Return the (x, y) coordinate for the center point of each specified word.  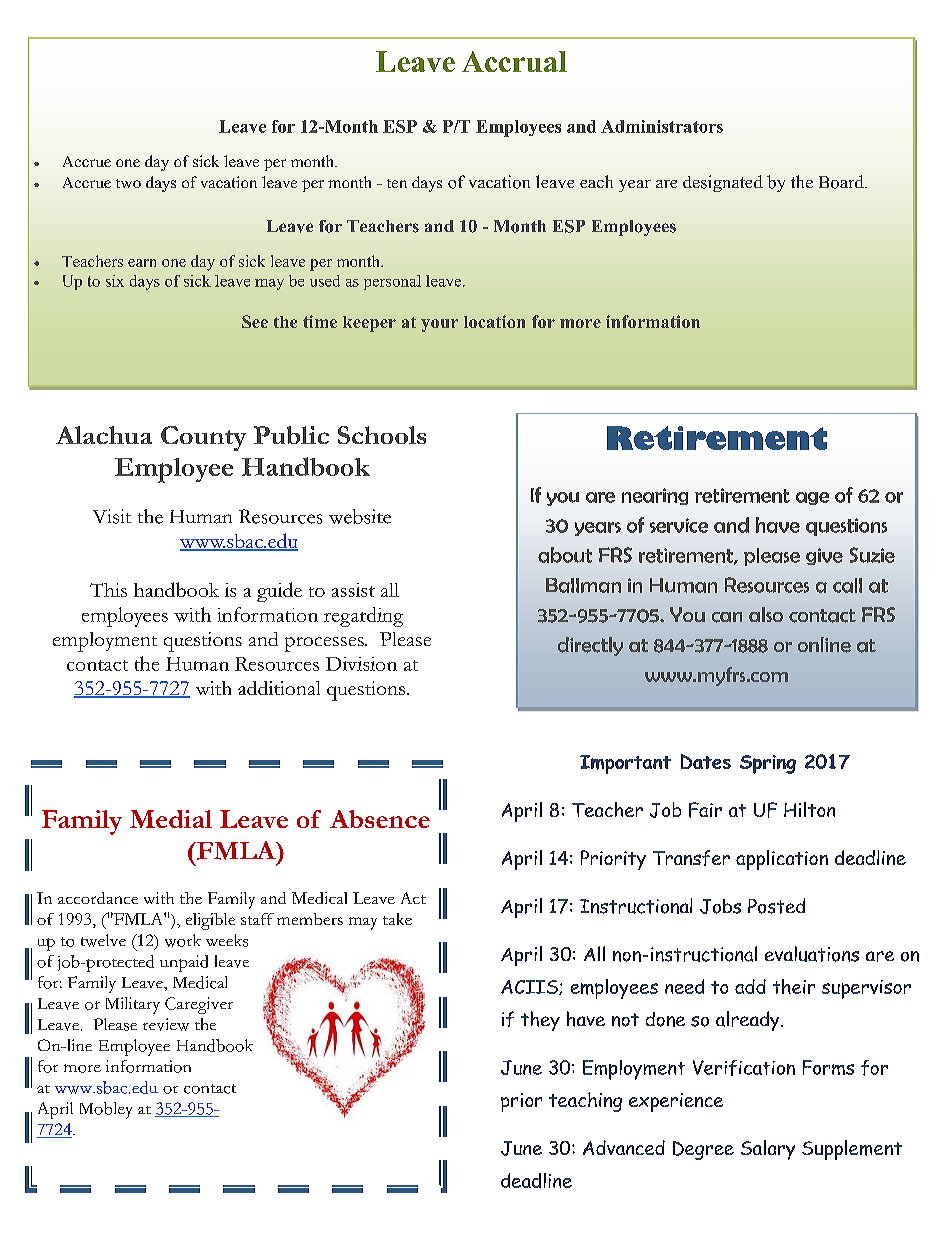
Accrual (514, 61)
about (565, 555)
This (108, 590)
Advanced (624, 1147)
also (766, 614)
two (128, 183)
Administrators (662, 126)
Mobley (106, 1110)
